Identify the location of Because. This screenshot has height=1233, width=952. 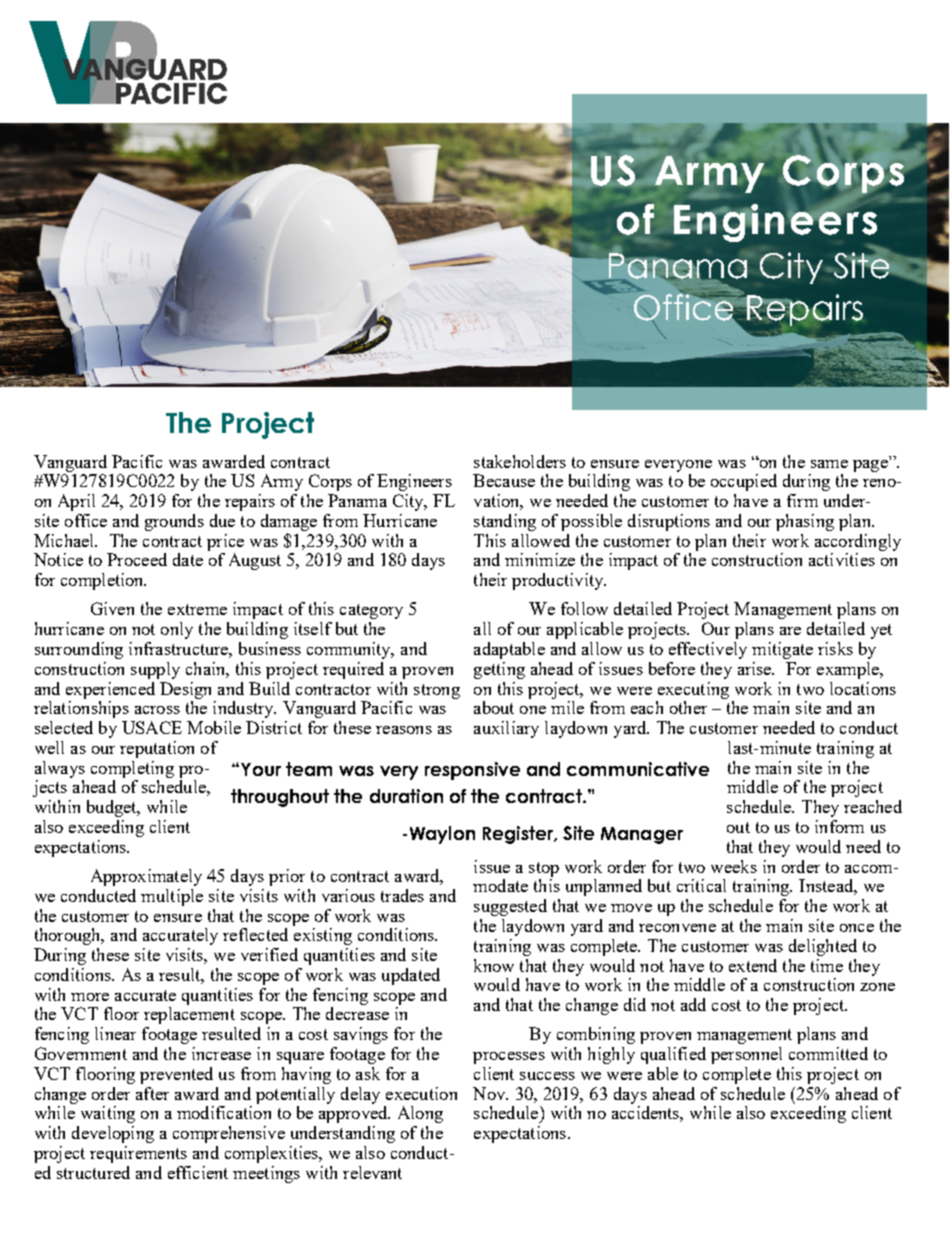
(504, 480).
